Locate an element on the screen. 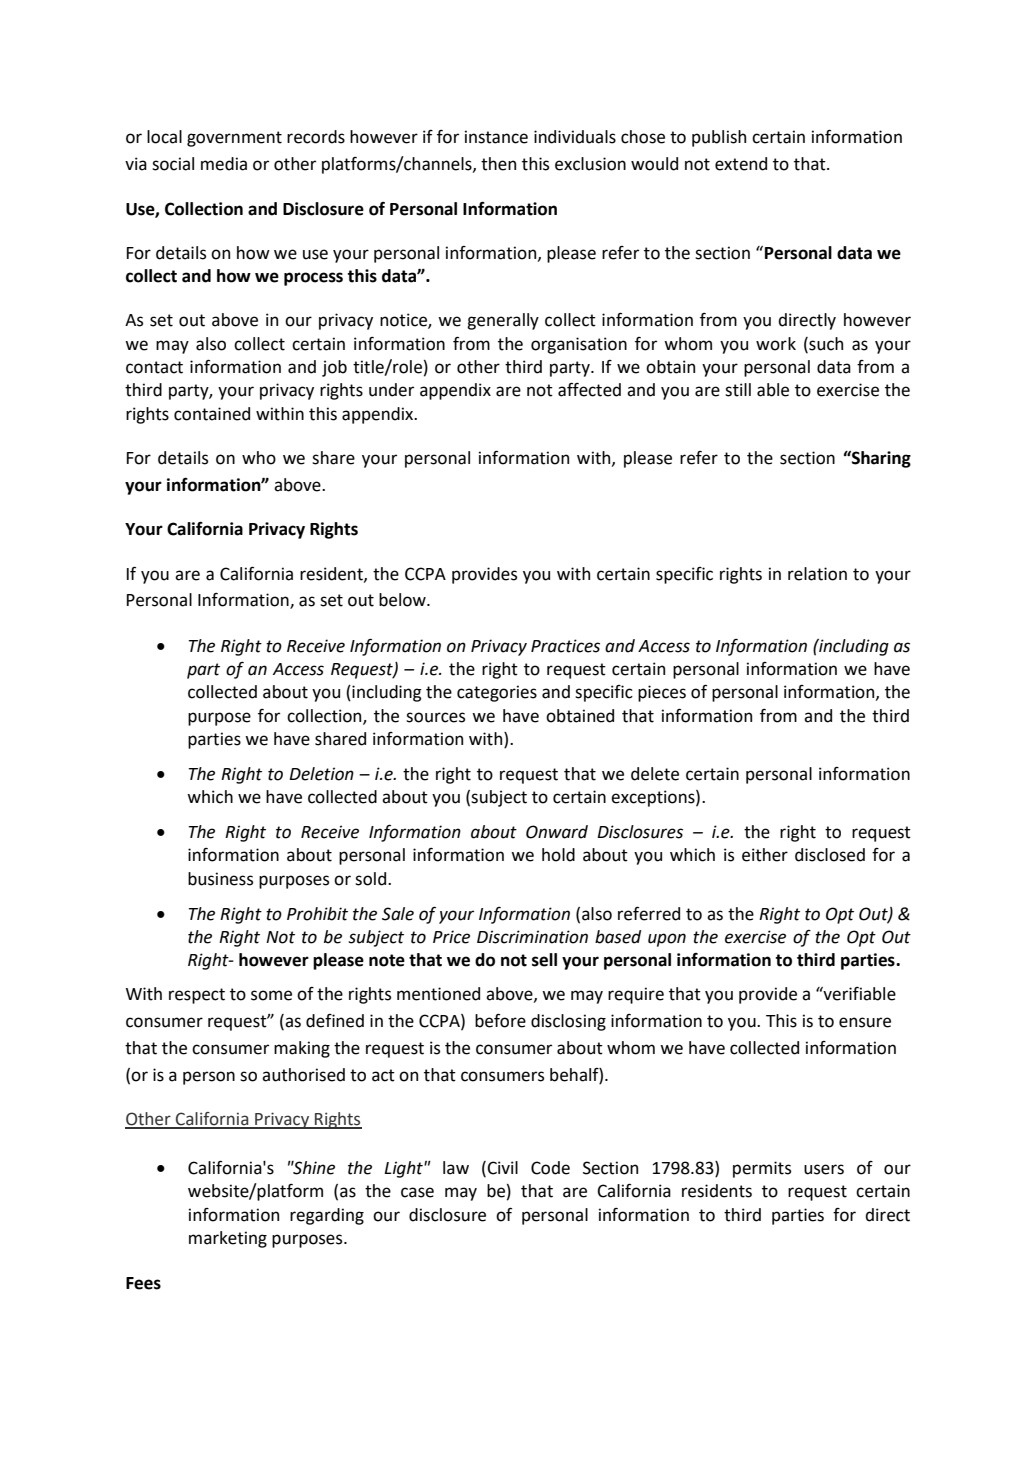 This screenshot has width=1036, height=1465. marketing is located at coordinates (228, 1239).
